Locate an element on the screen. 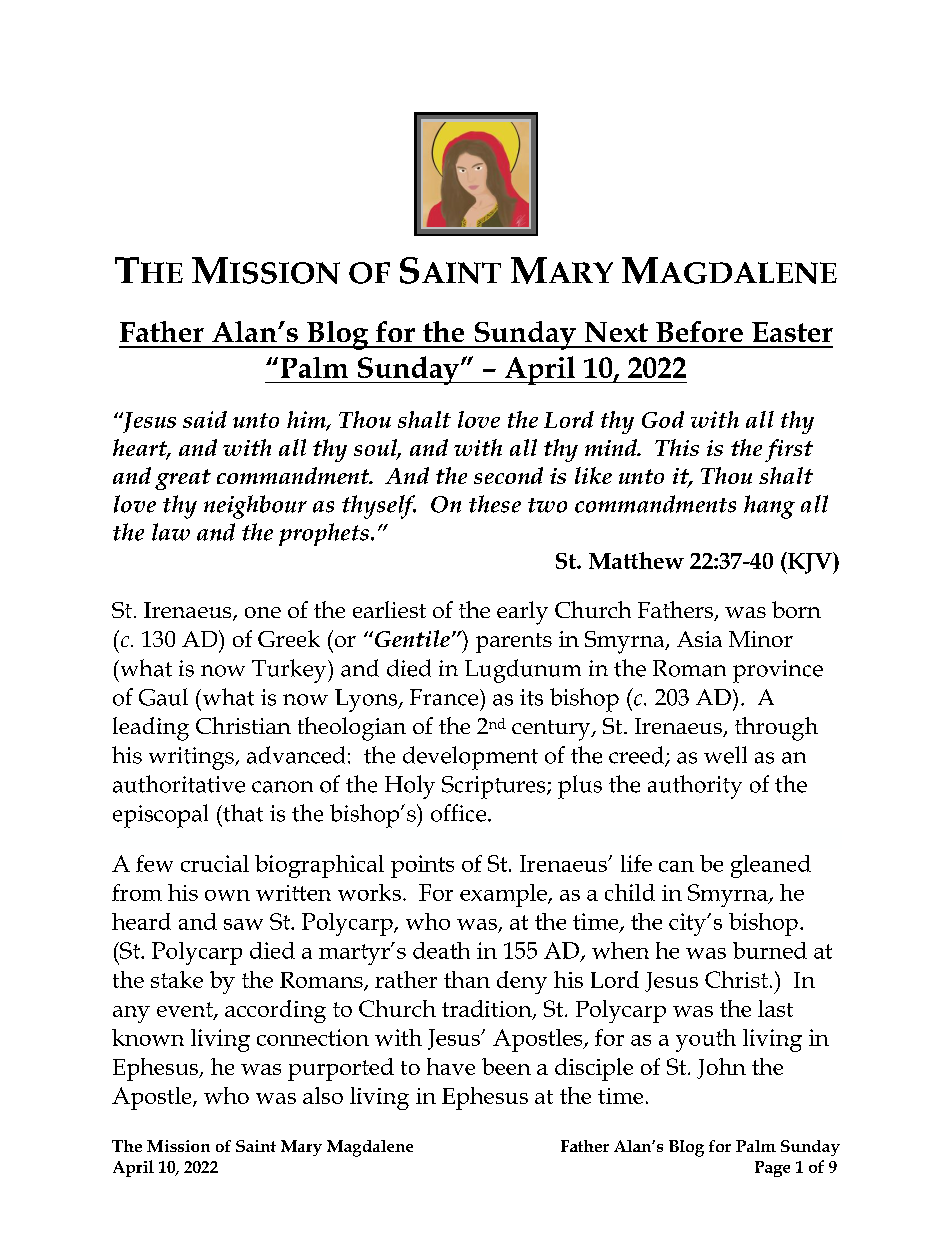 This screenshot has height=1233, width=952. development is located at coordinates (470, 758).
